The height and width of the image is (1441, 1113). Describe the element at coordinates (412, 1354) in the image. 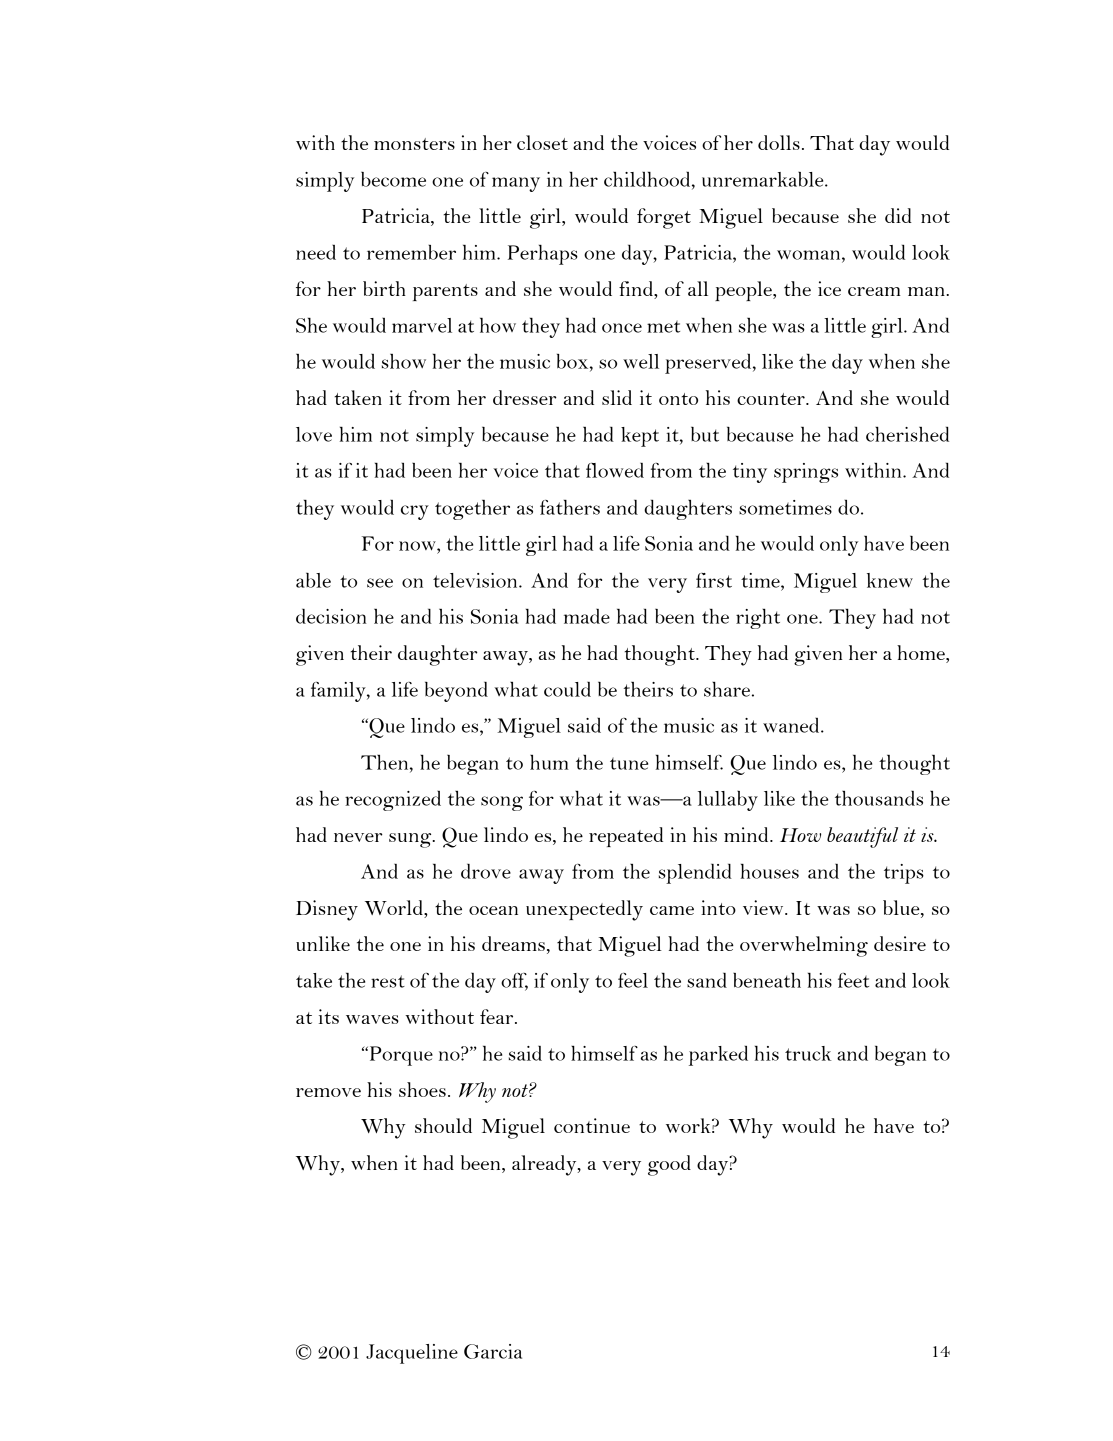

I see `Jacqueline` at that location.
